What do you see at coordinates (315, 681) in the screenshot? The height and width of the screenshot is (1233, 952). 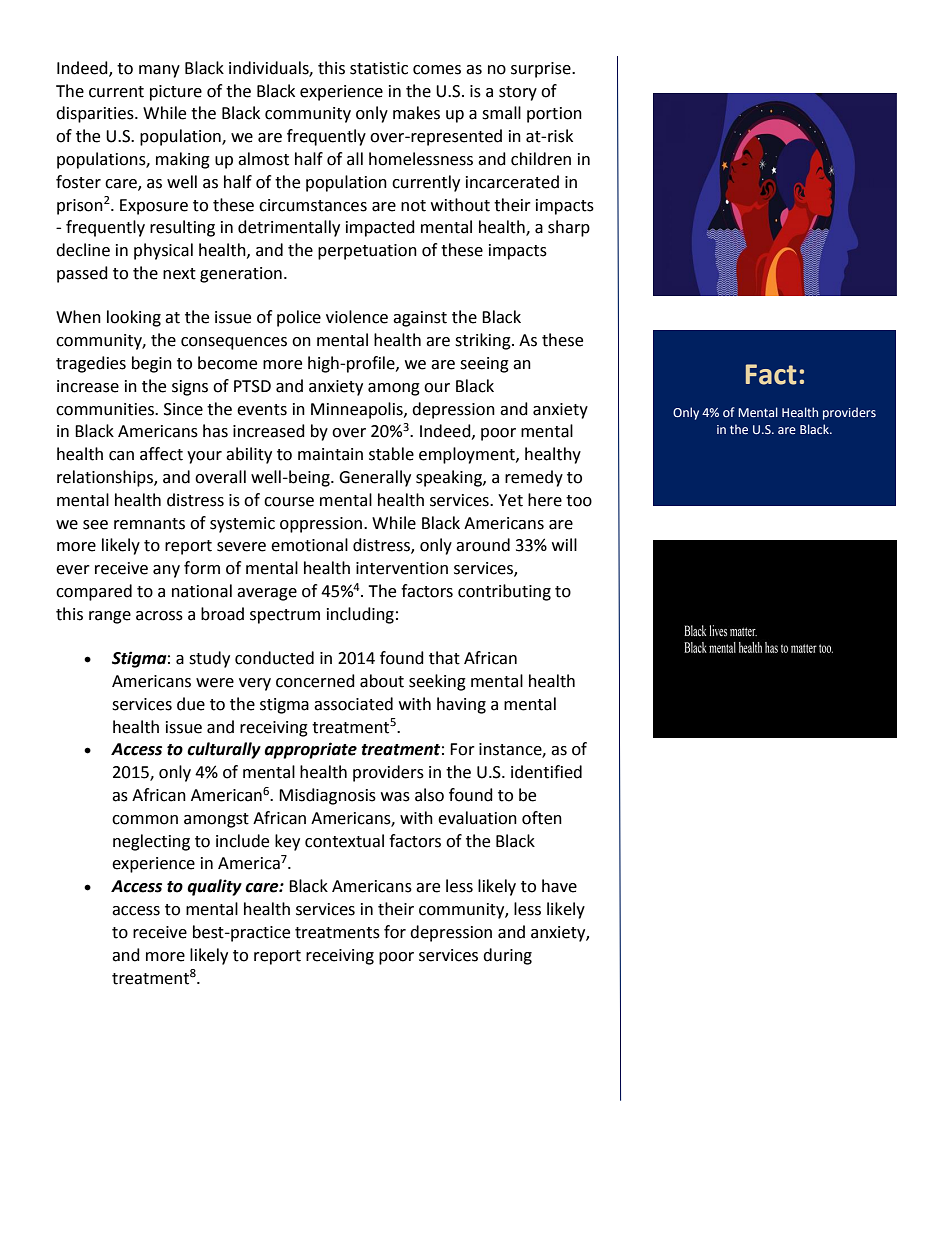 I see `concerned` at bounding box center [315, 681].
